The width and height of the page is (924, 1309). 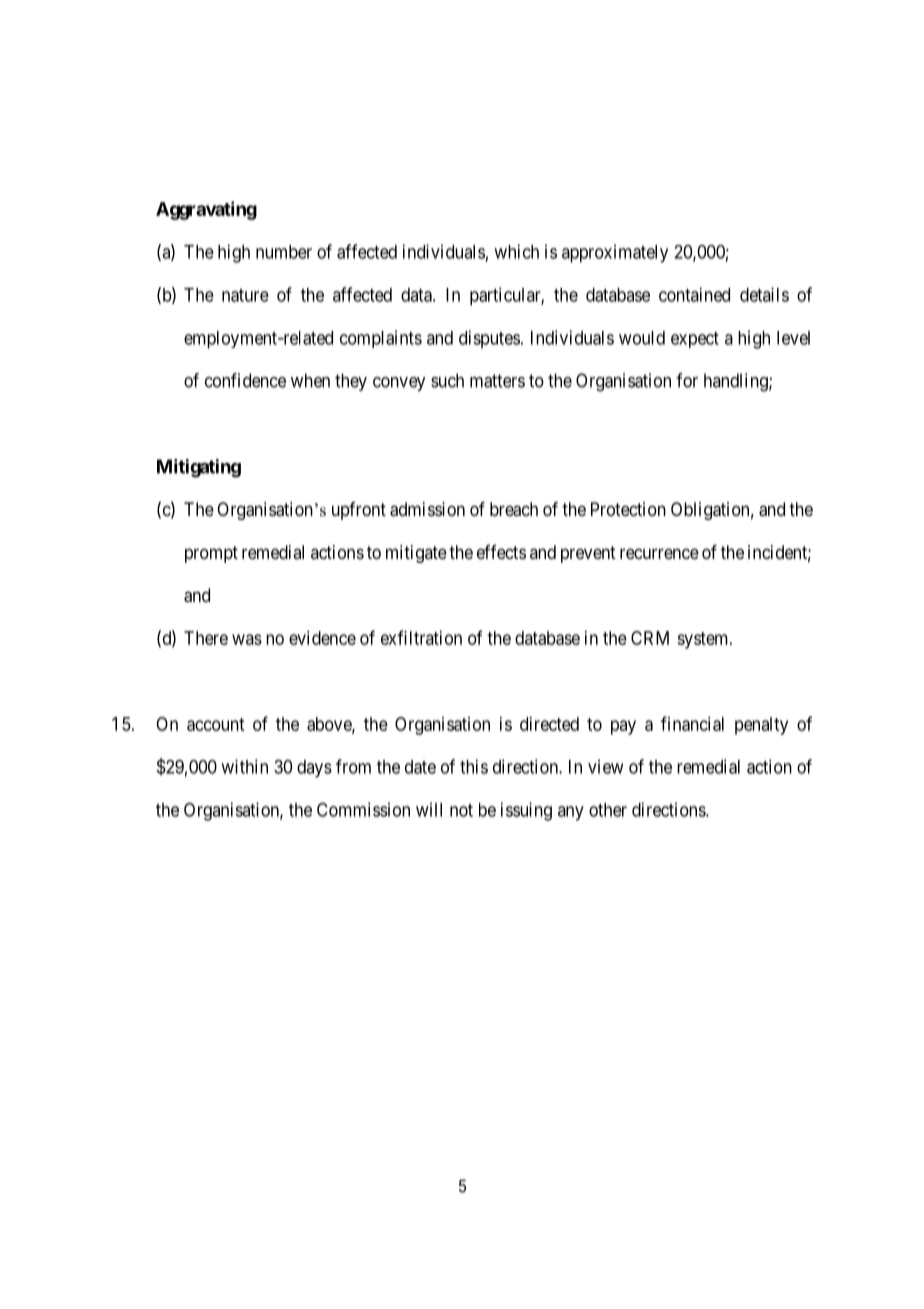 I want to click on which, so click(x=516, y=251).
